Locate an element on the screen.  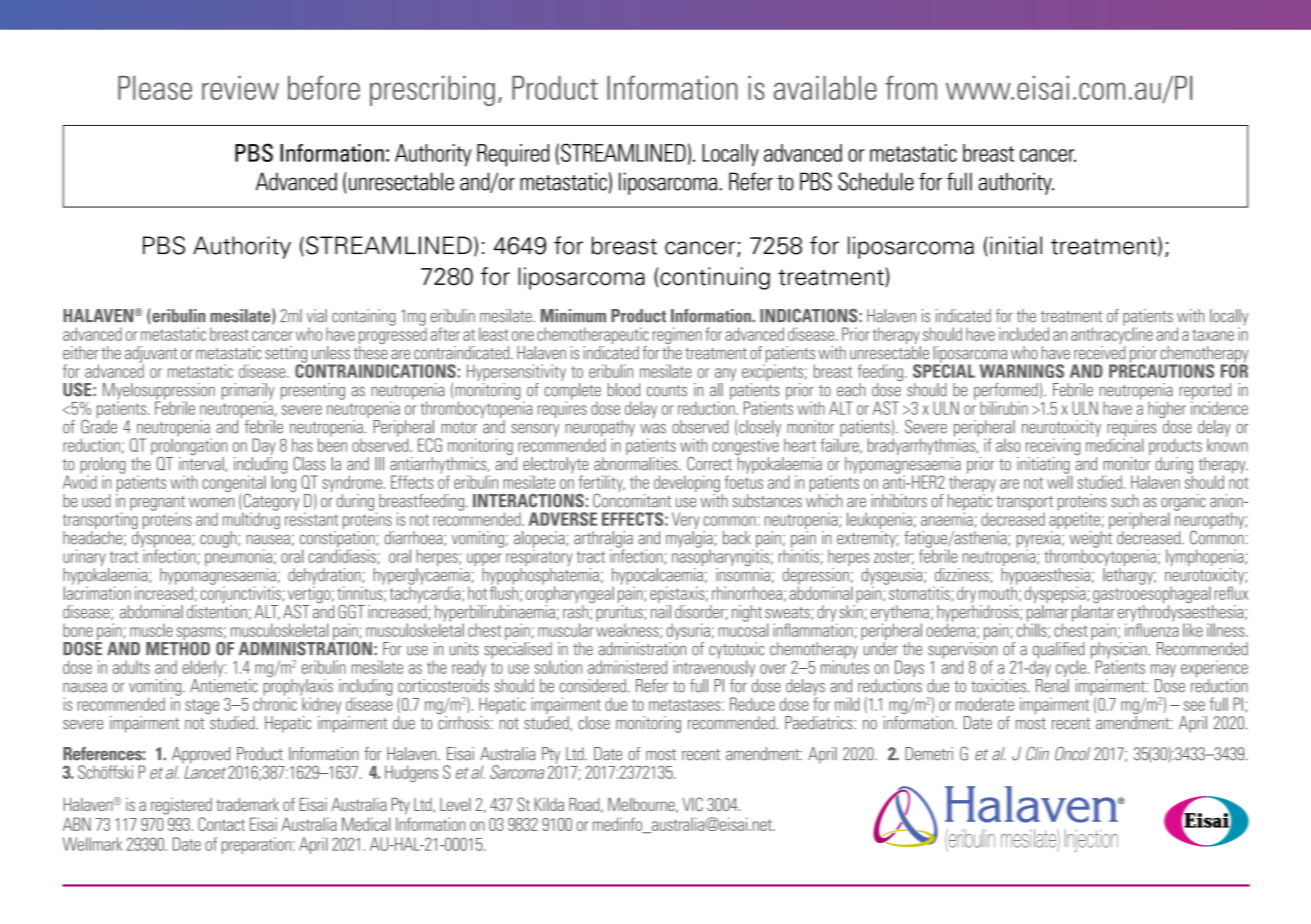
trademark is located at coordinates (247, 804).
